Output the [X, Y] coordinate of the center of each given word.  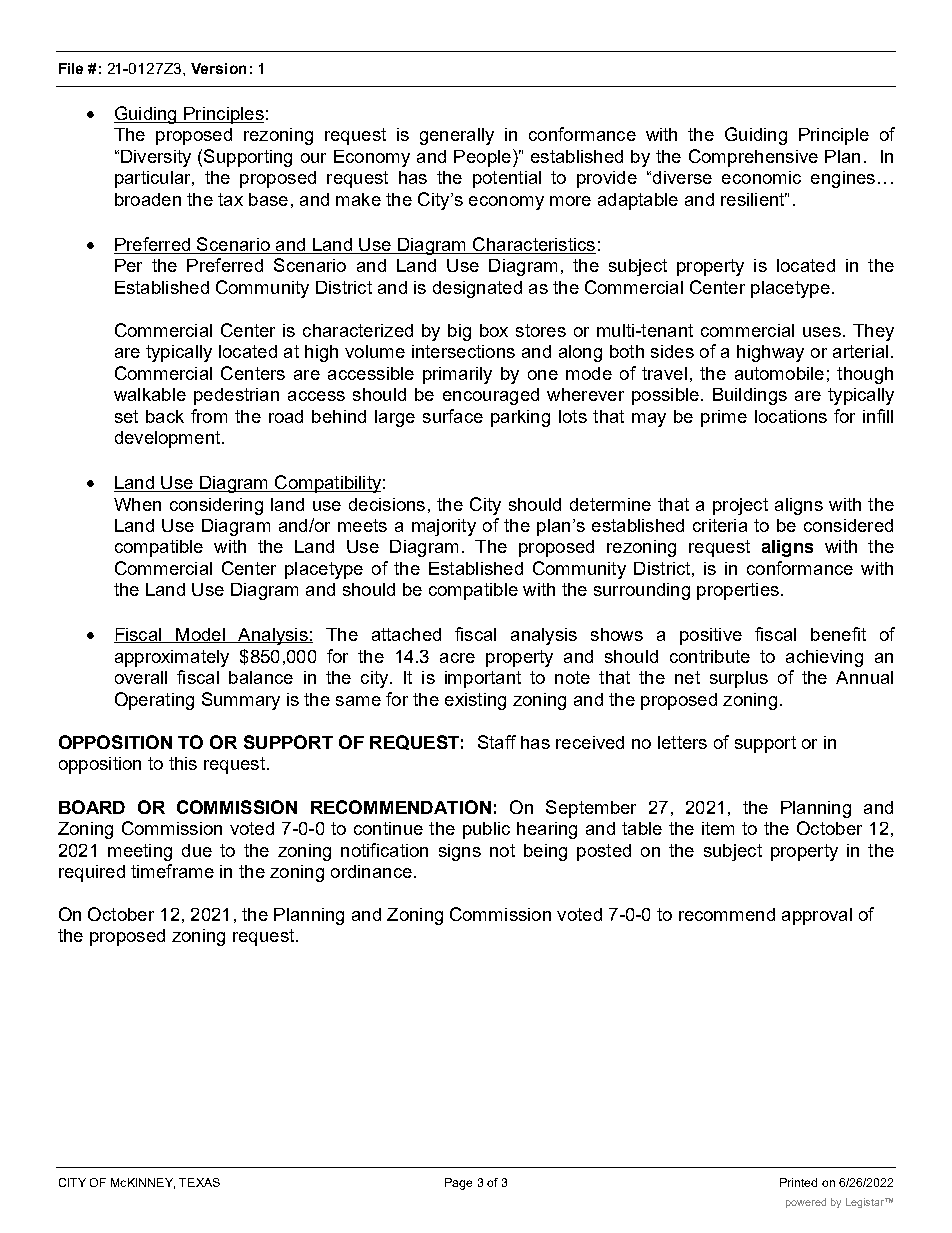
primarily [457, 375]
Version [218, 68]
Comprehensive [753, 158]
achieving [824, 658]
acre [457, 658]
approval [817, 916]
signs [460, 852]
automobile [779, 373]
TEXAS [199, 1182]
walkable [150, 394]
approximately [172, 658]
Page [458, 1184]
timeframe [172, 871]
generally [457, 136]
